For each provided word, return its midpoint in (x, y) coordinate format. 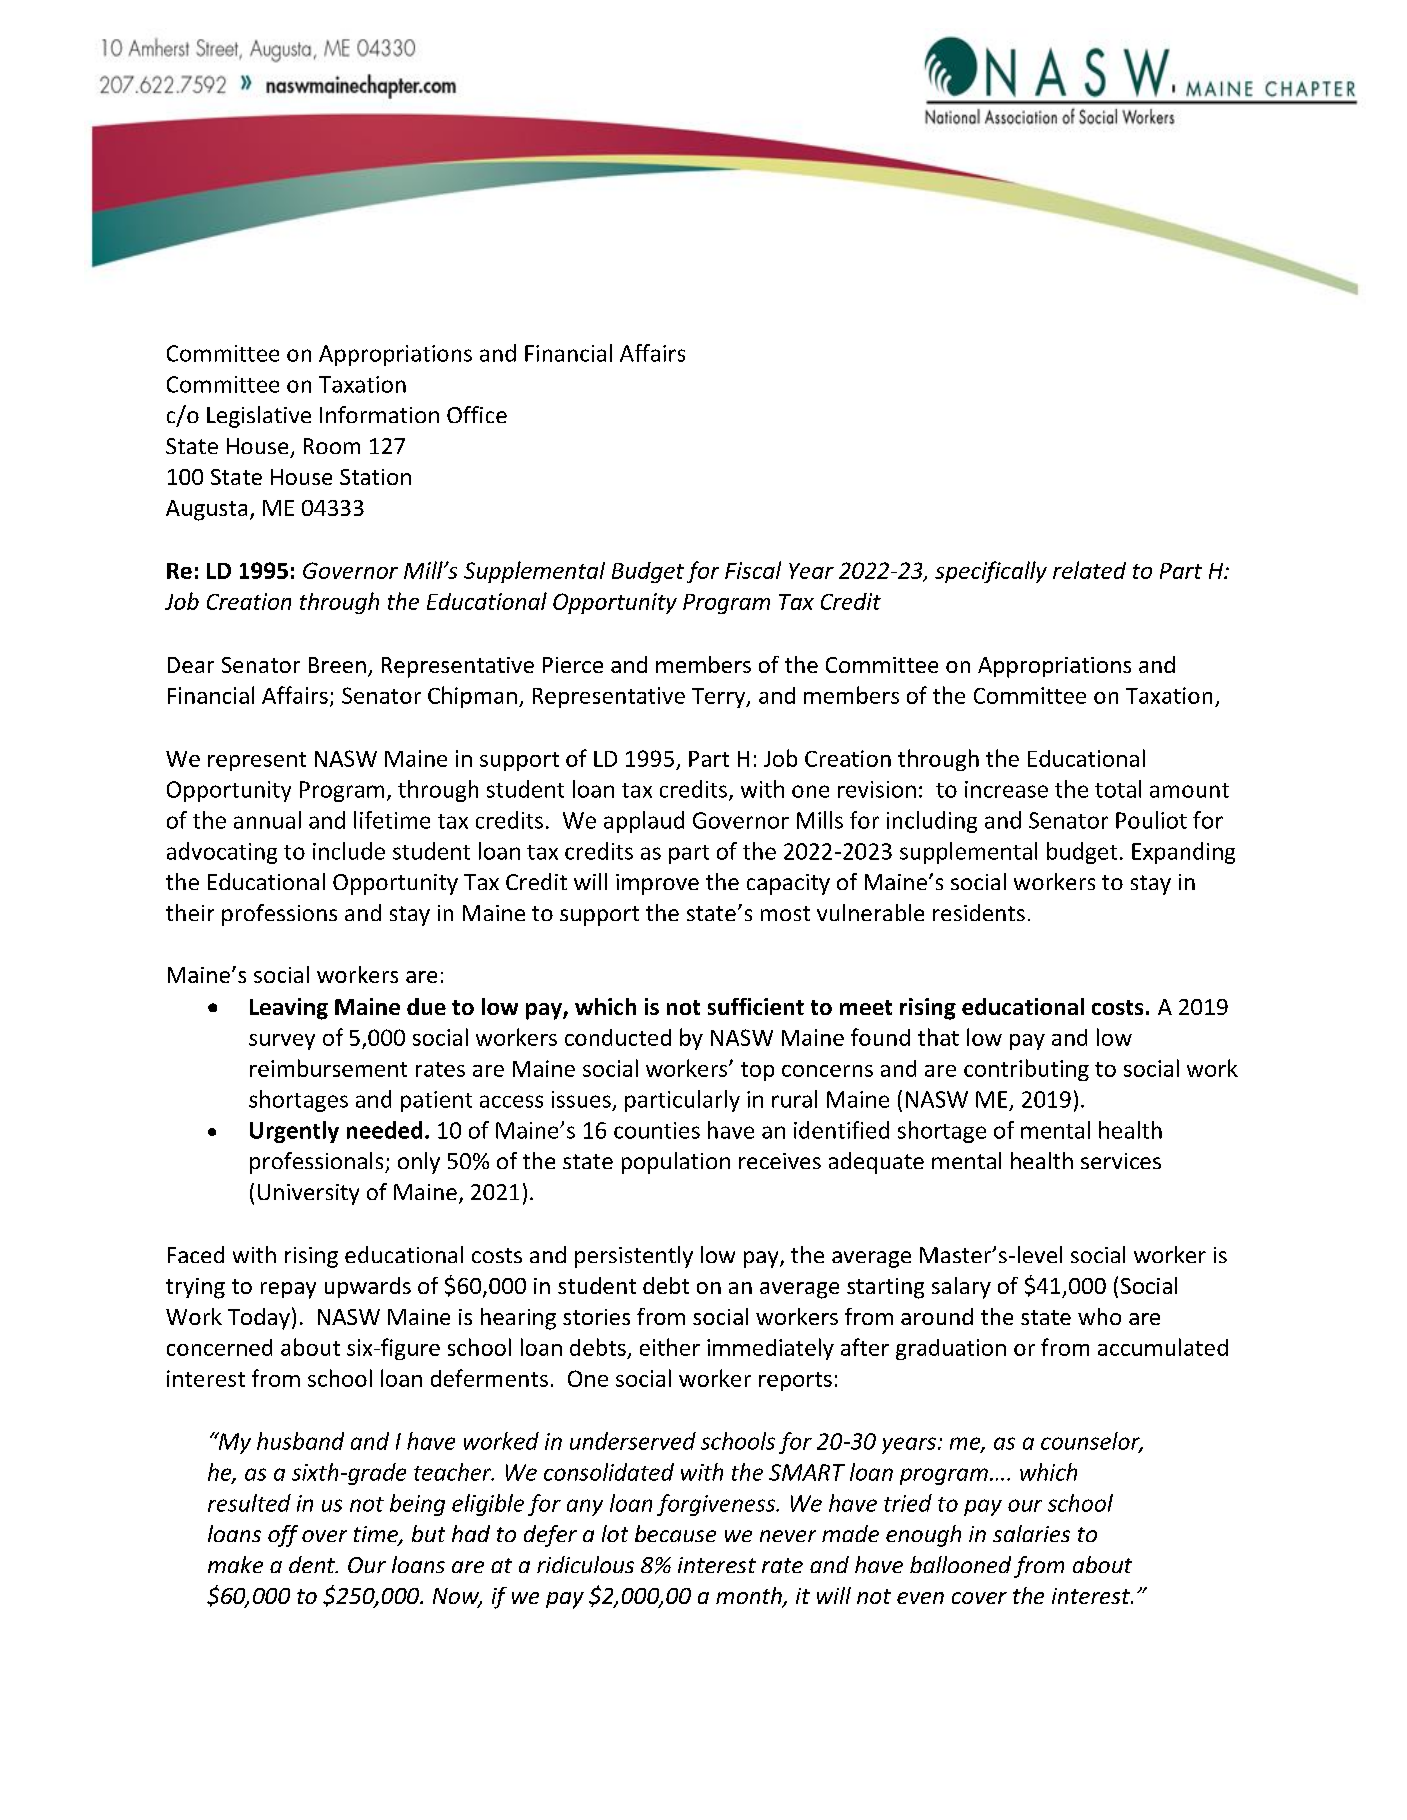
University (308, 1194)
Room (332, 446)
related (1089, 570)
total (1118, 789)
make (235, 1564)
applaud (644, 822)
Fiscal (753, 570)
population (676, 1163)
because (675, 1533)
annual (267, 820)
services (1121, 1161)
